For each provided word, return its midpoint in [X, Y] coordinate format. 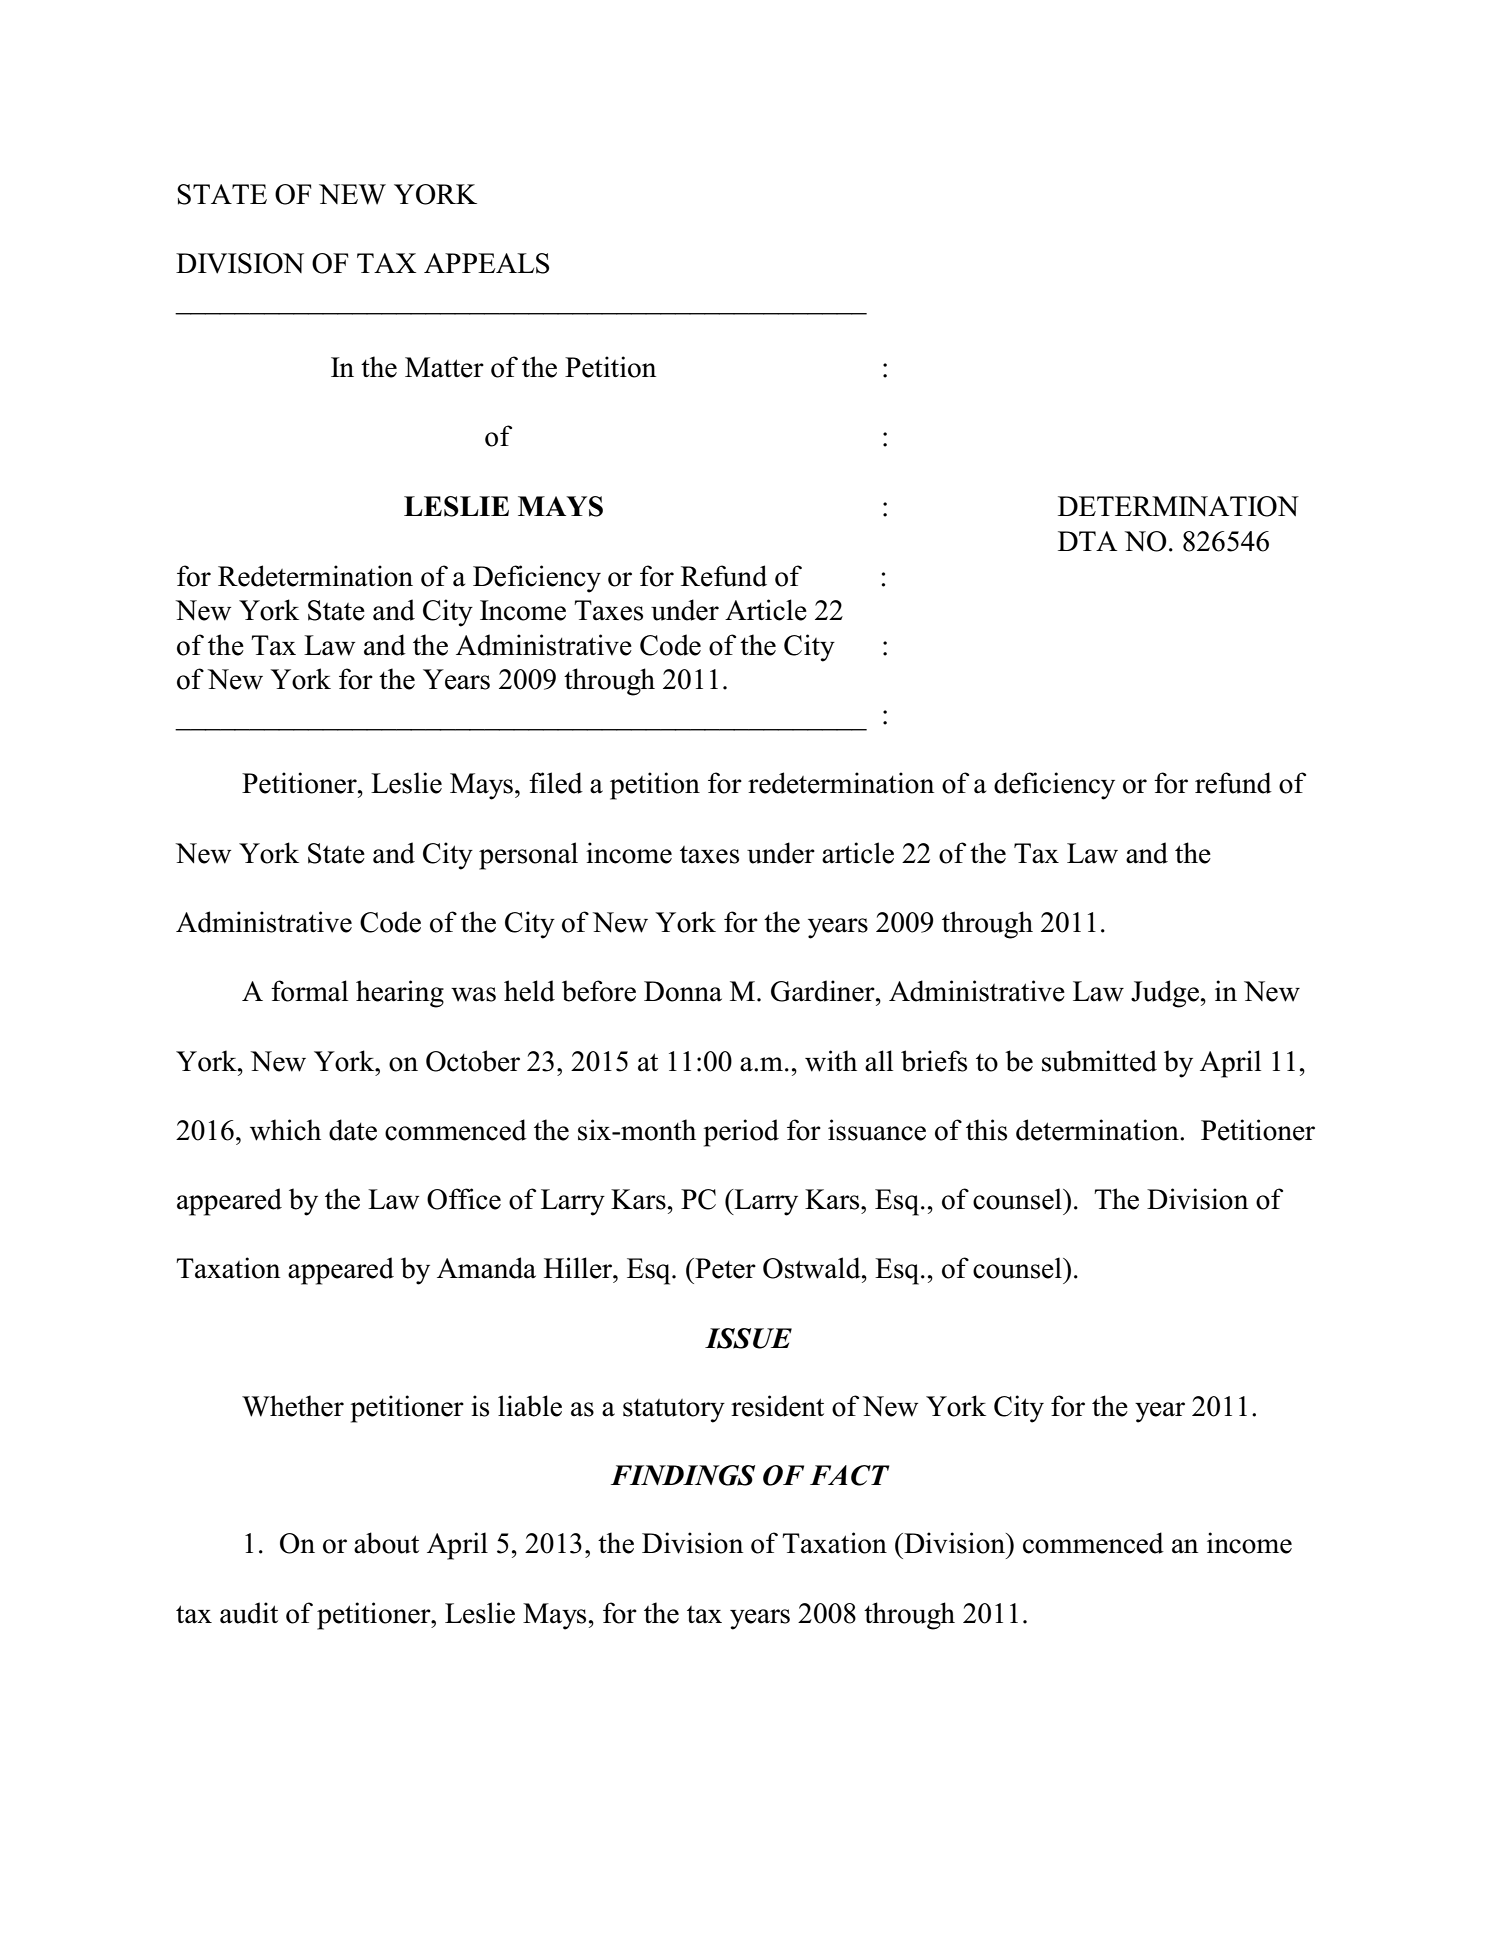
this [986, 1130]
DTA [1087, 541]
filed [556, 783]
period [741, 1133]
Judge [1165, 994]
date [353, 1130]
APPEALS [486, 263]
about [386, 1543]
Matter [444, 367]
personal [528, 856]
